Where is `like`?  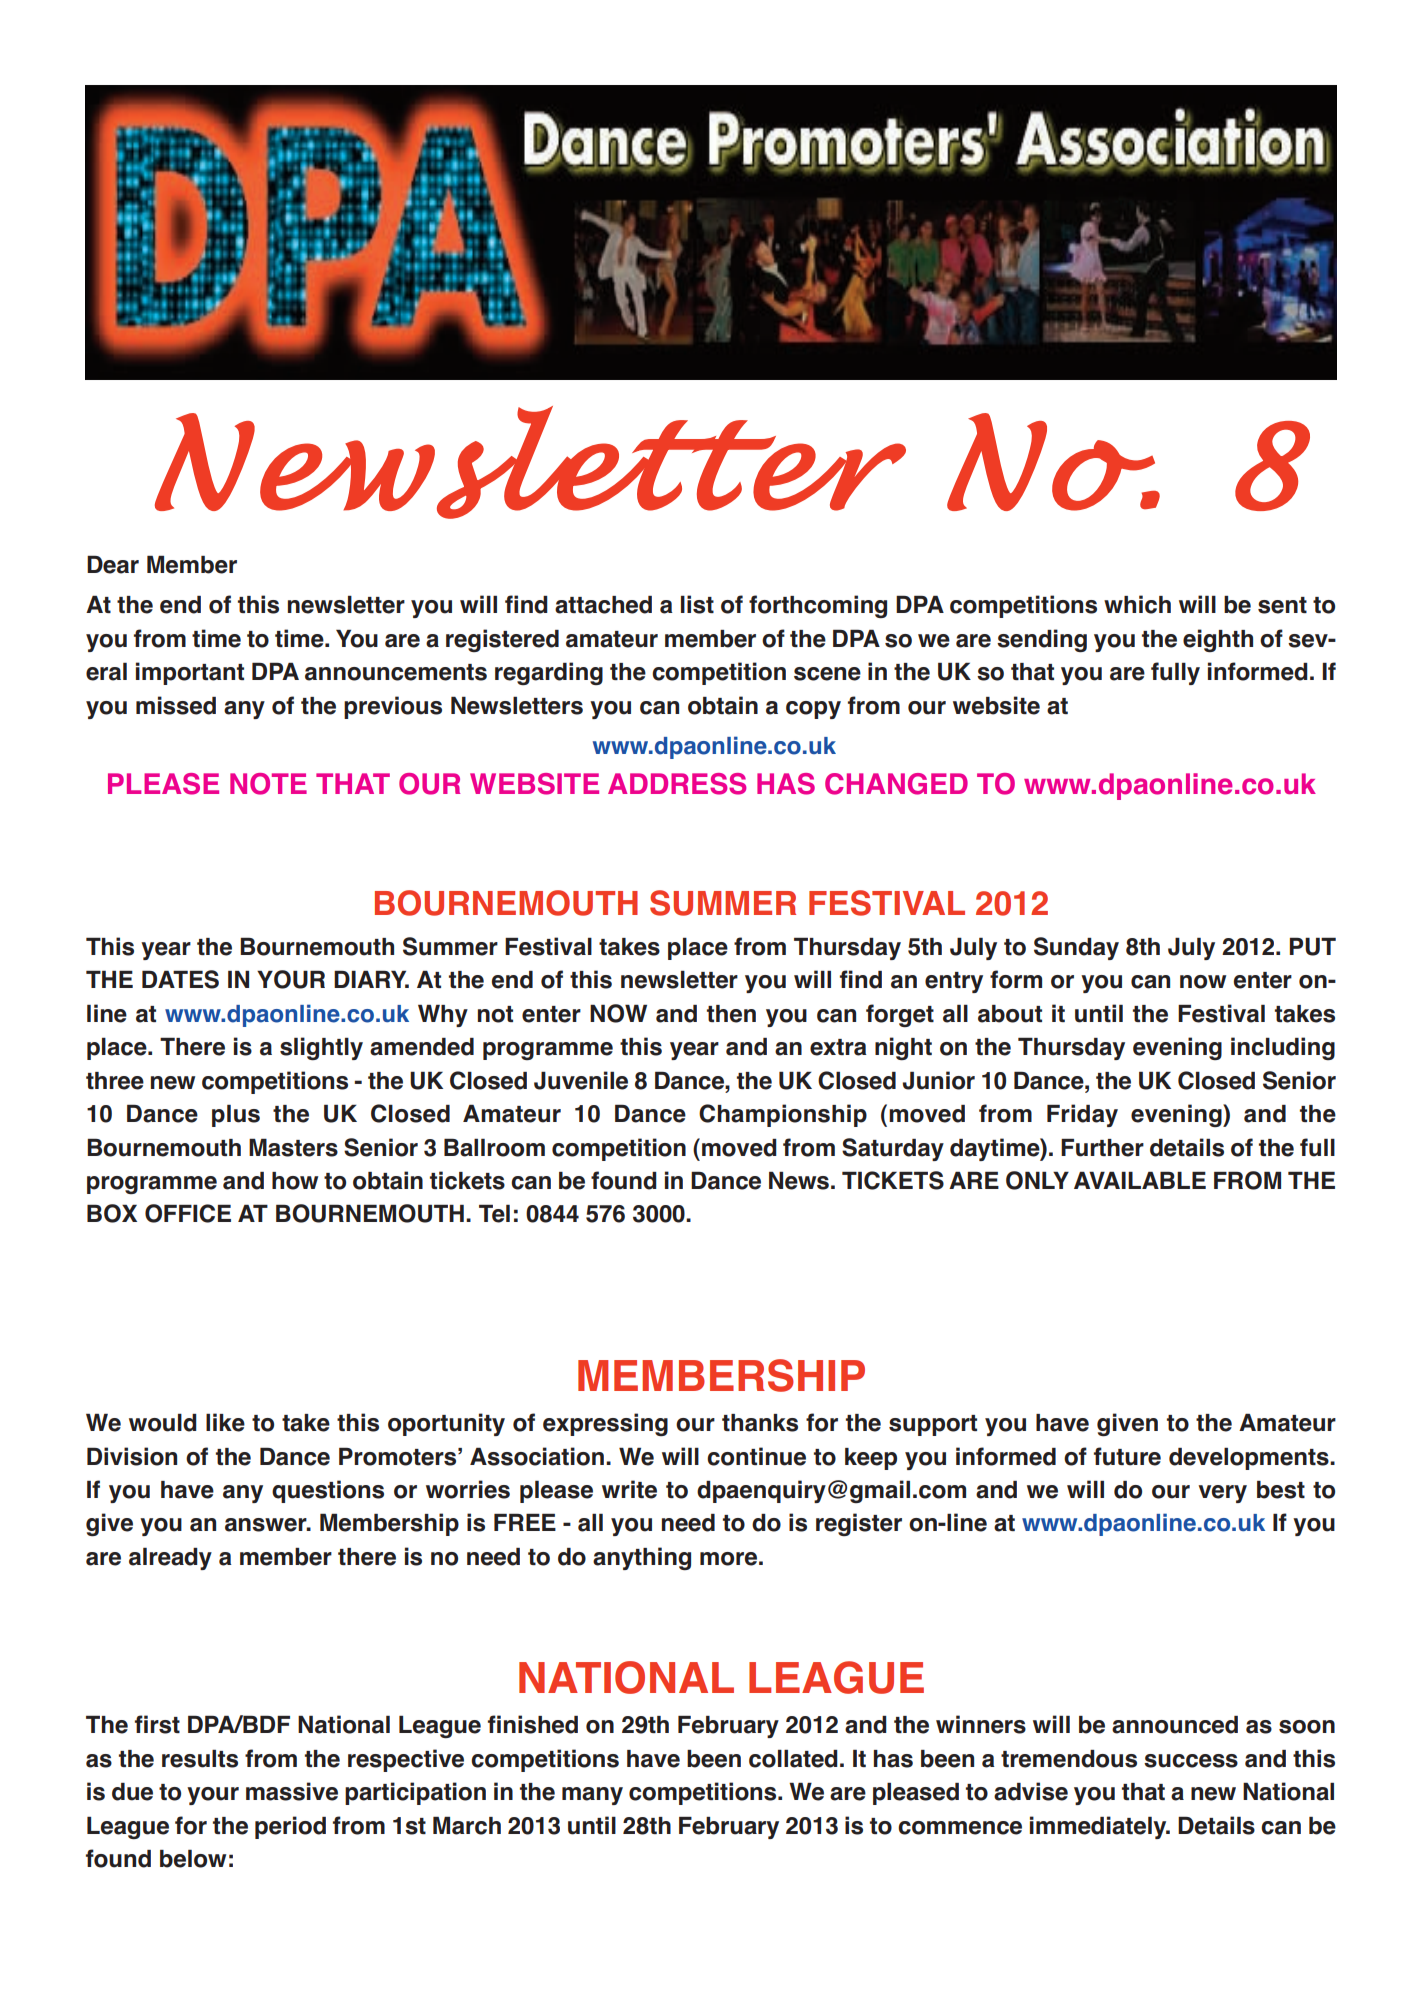
like is located at coordinates (225, 1422).
